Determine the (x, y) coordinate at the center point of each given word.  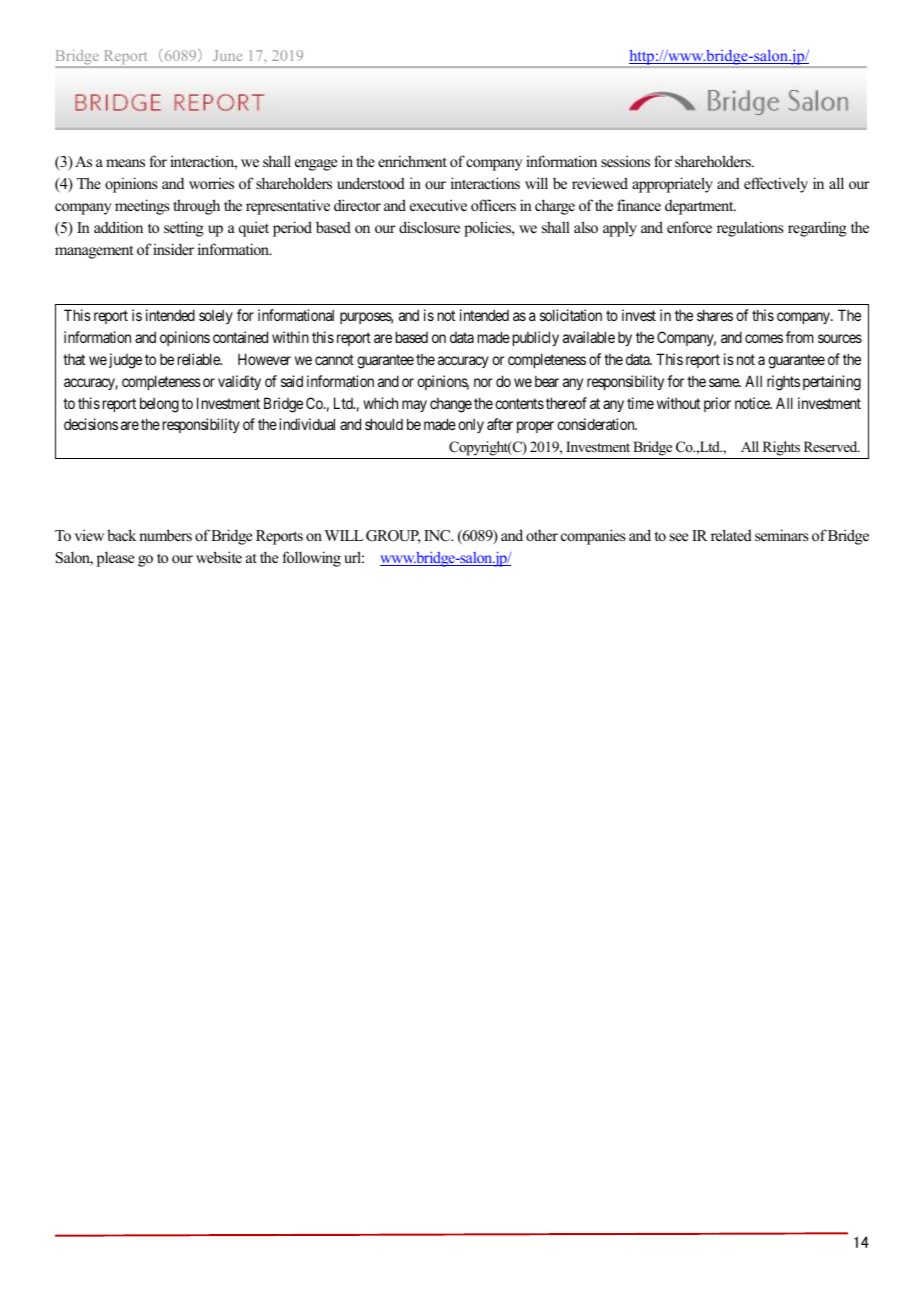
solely (216, 317)
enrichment (412, 161)
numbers (165, 535)
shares (715, 315)
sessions (625, 161)
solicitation (571, 315)
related (731, 535)
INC (438, 536)
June (227, 55)
